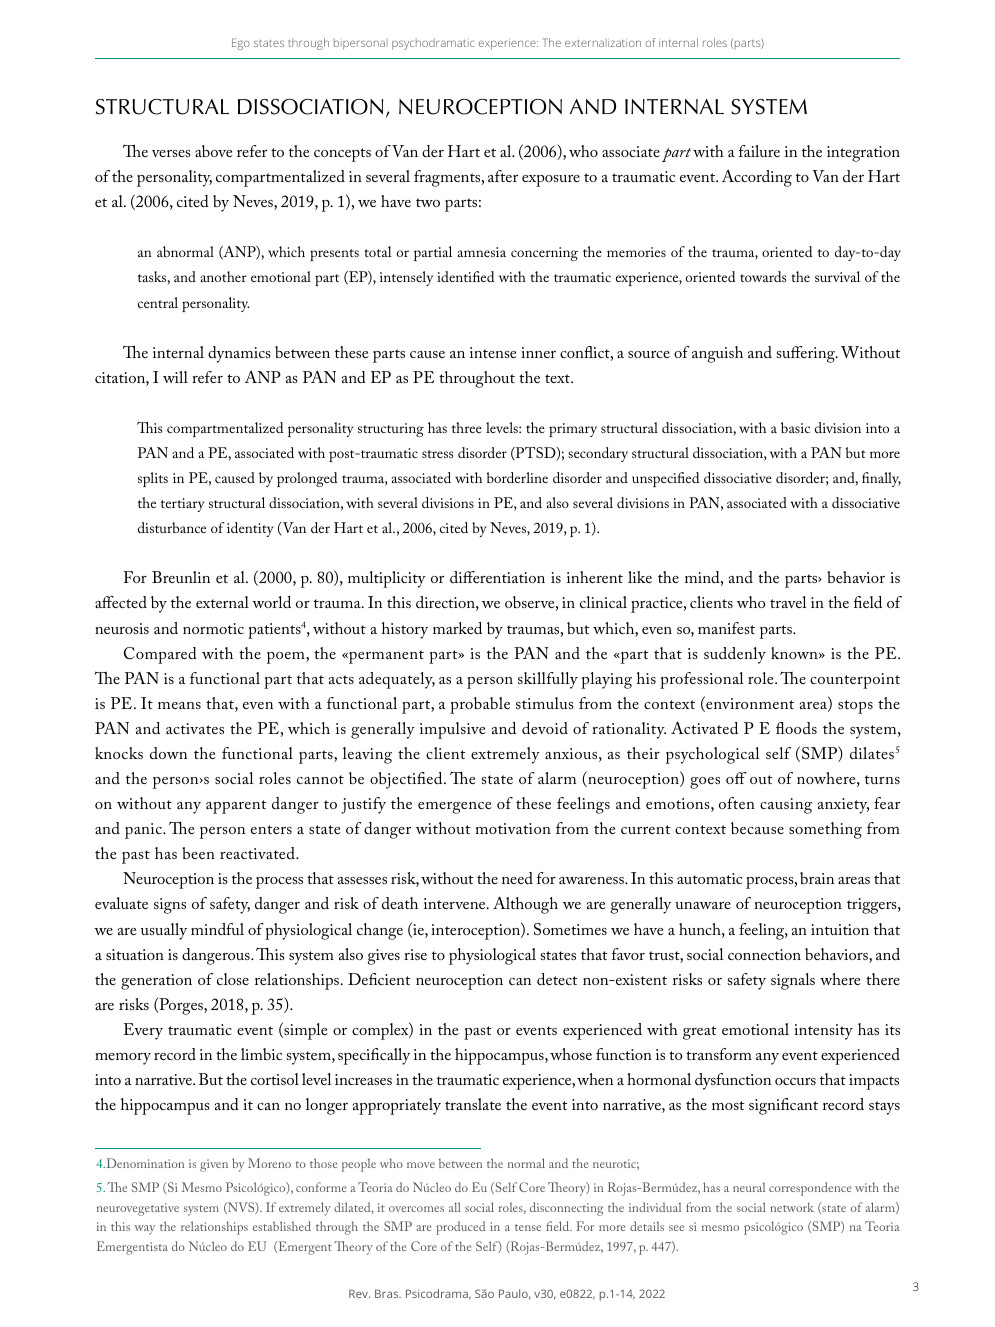  What do you see at coordinates (807, 354) in the document?
I see `suffering` at bounding box center [807, 354].
